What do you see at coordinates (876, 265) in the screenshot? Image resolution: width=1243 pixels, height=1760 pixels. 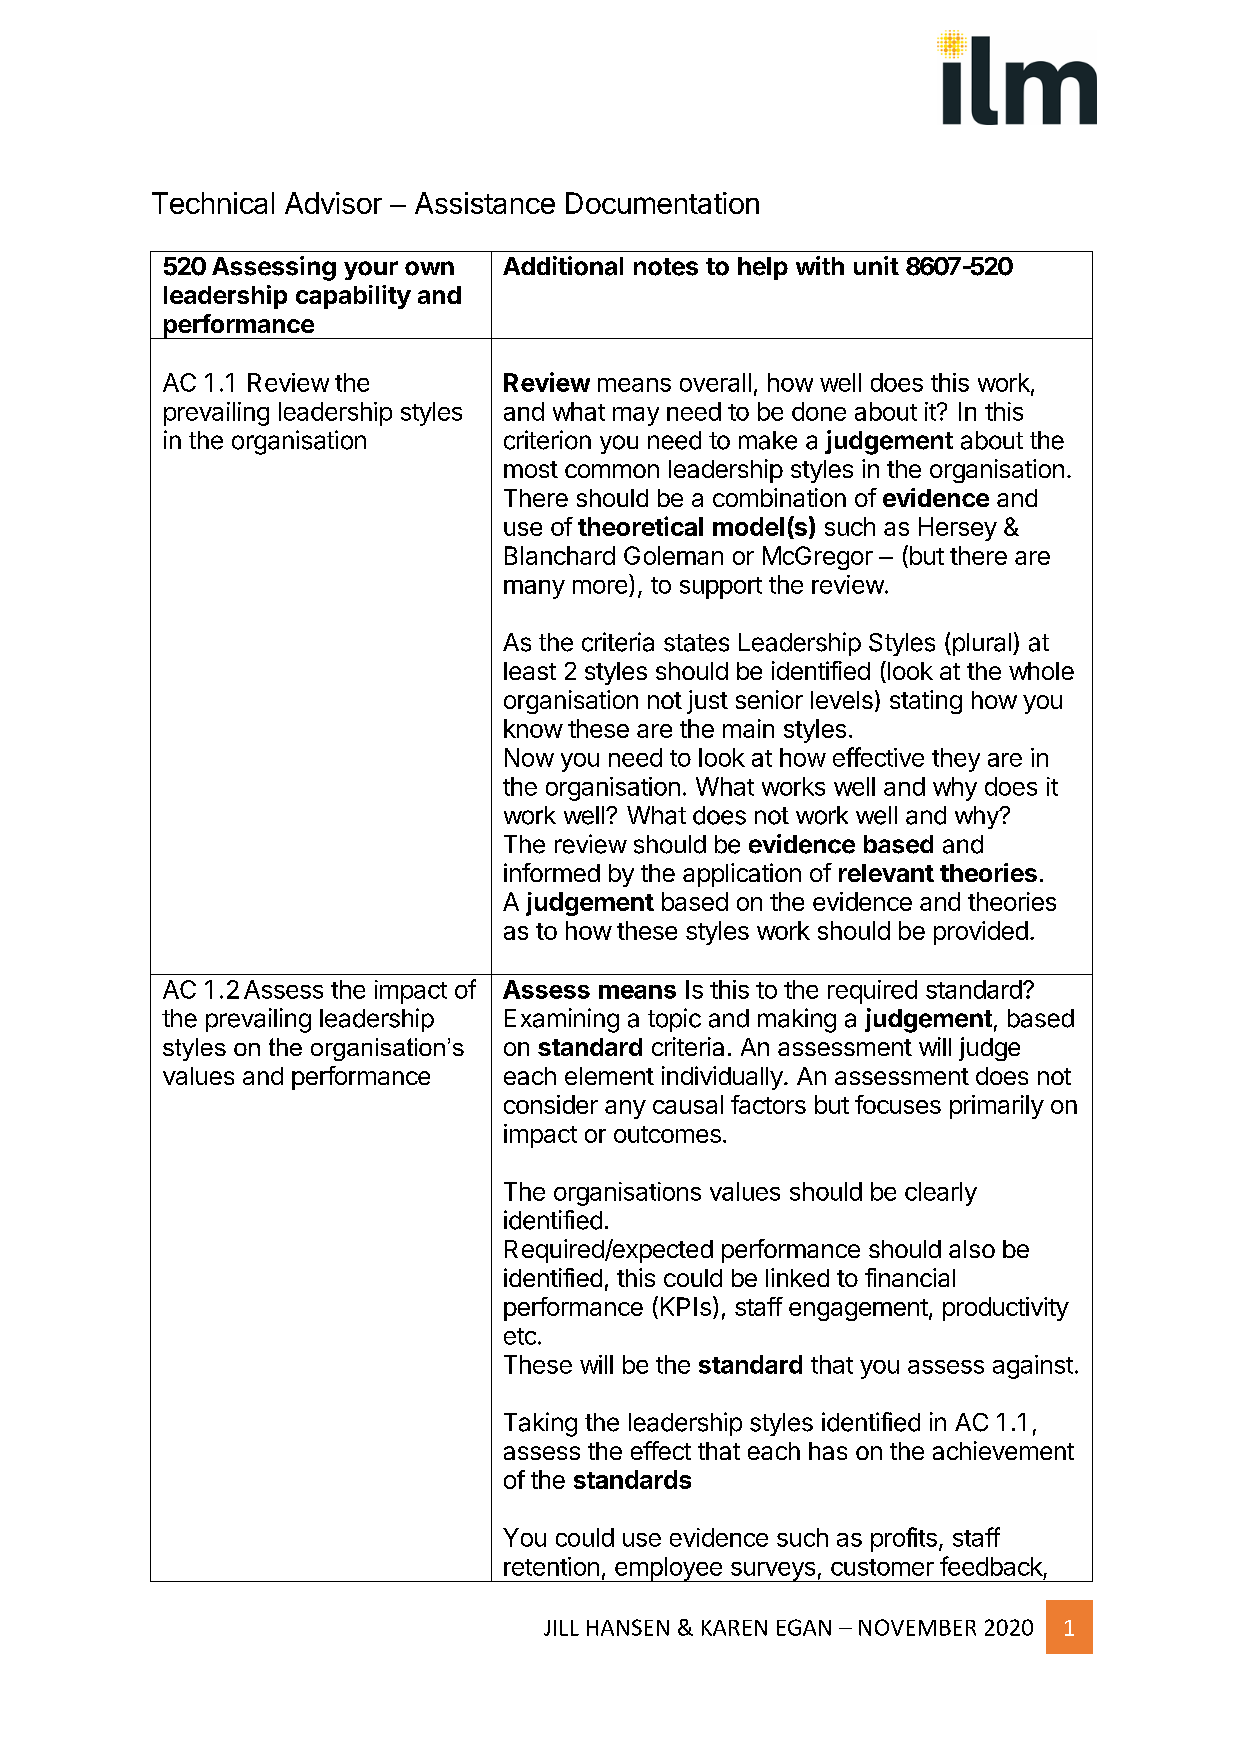 I see `unit` at bounding box center [876, 265].
